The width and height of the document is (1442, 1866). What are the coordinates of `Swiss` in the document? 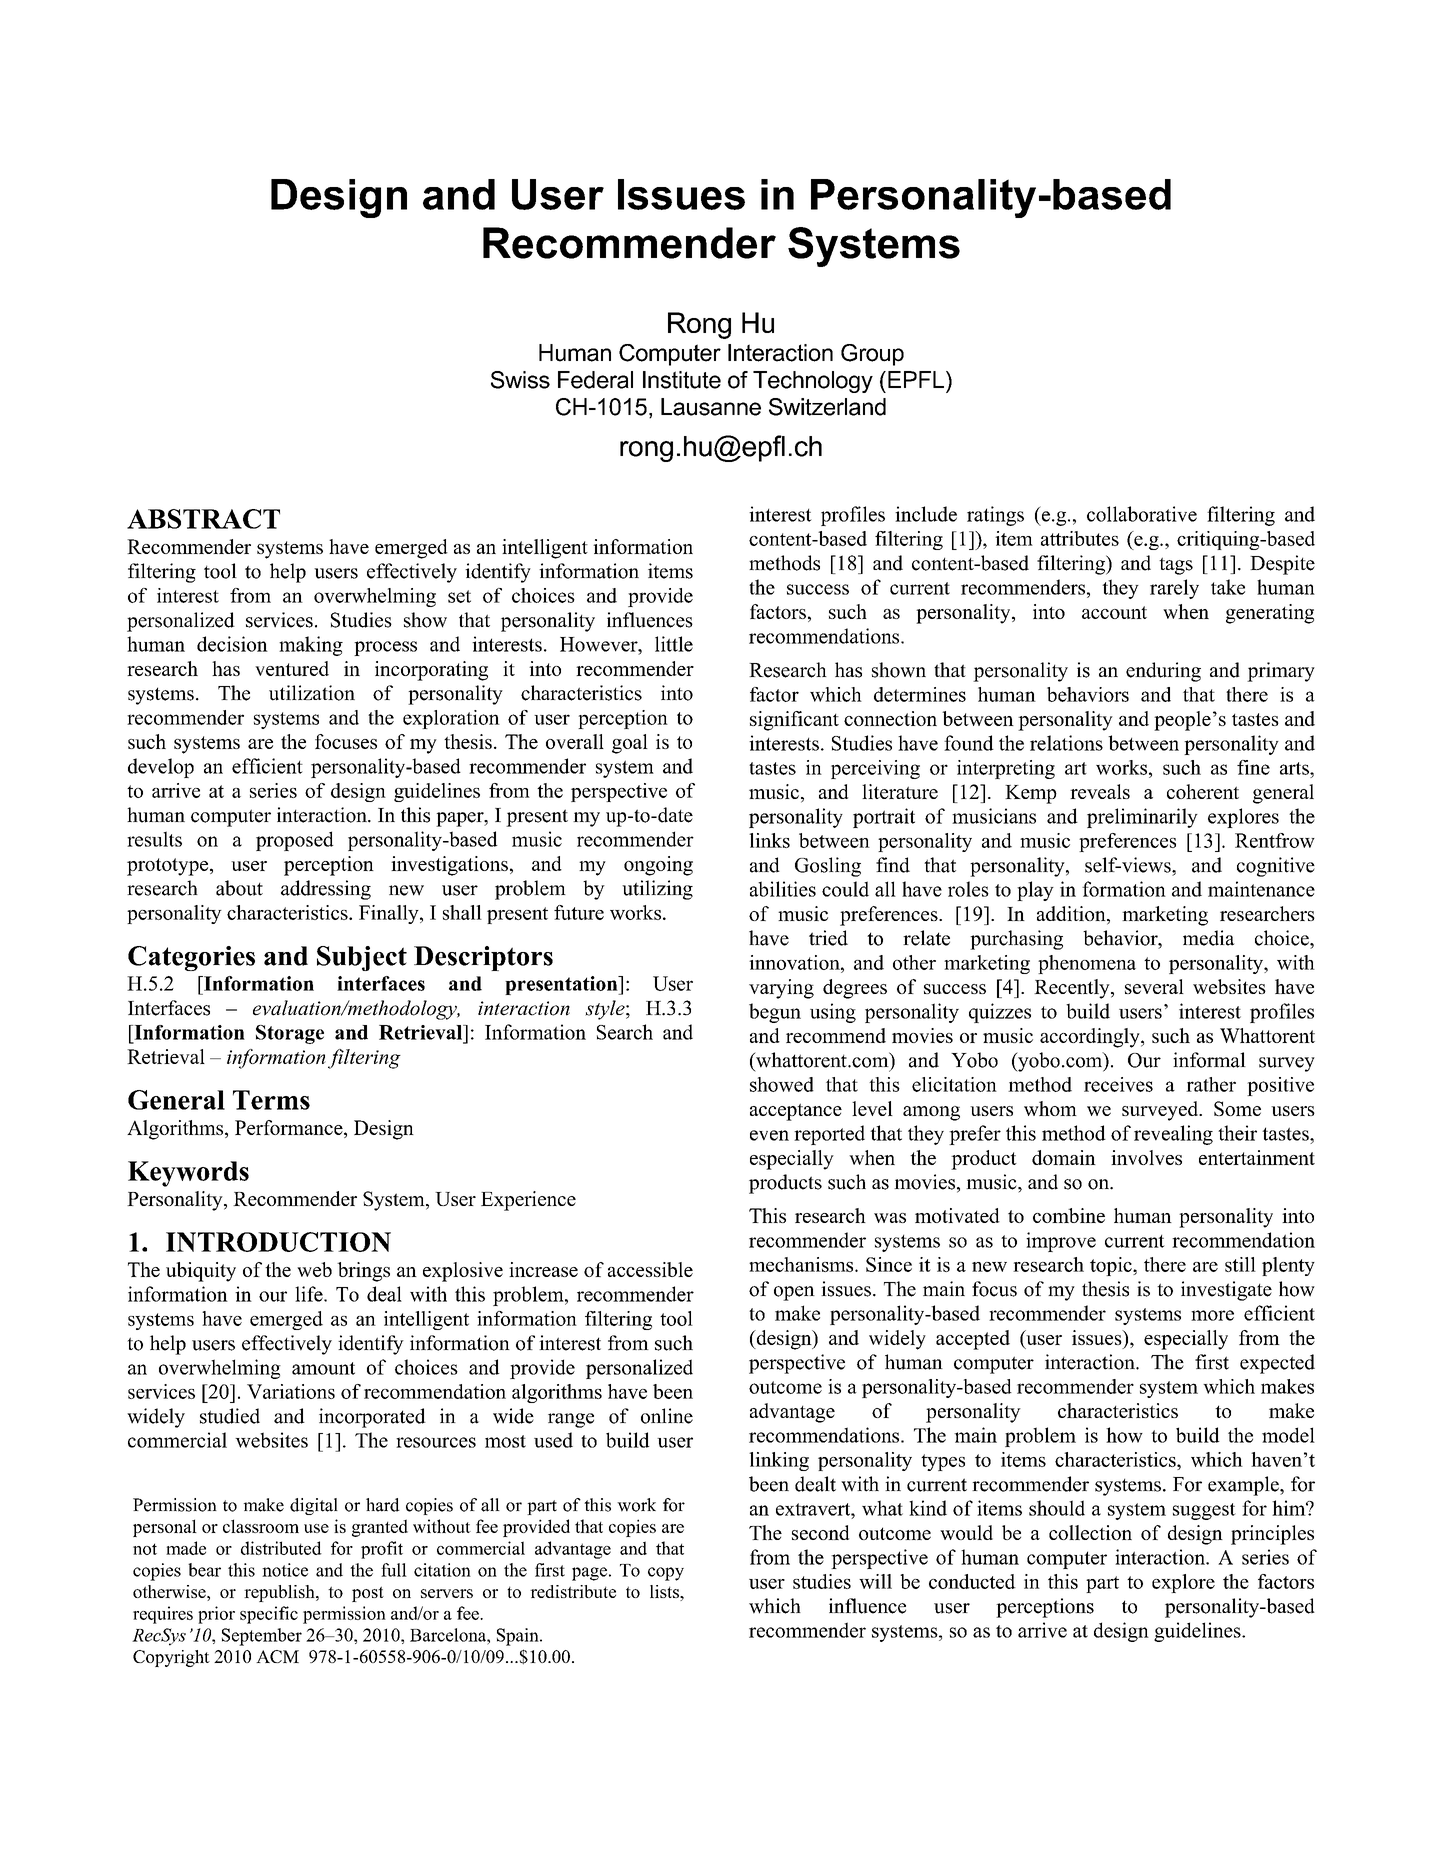 It's located at (520, 380).
